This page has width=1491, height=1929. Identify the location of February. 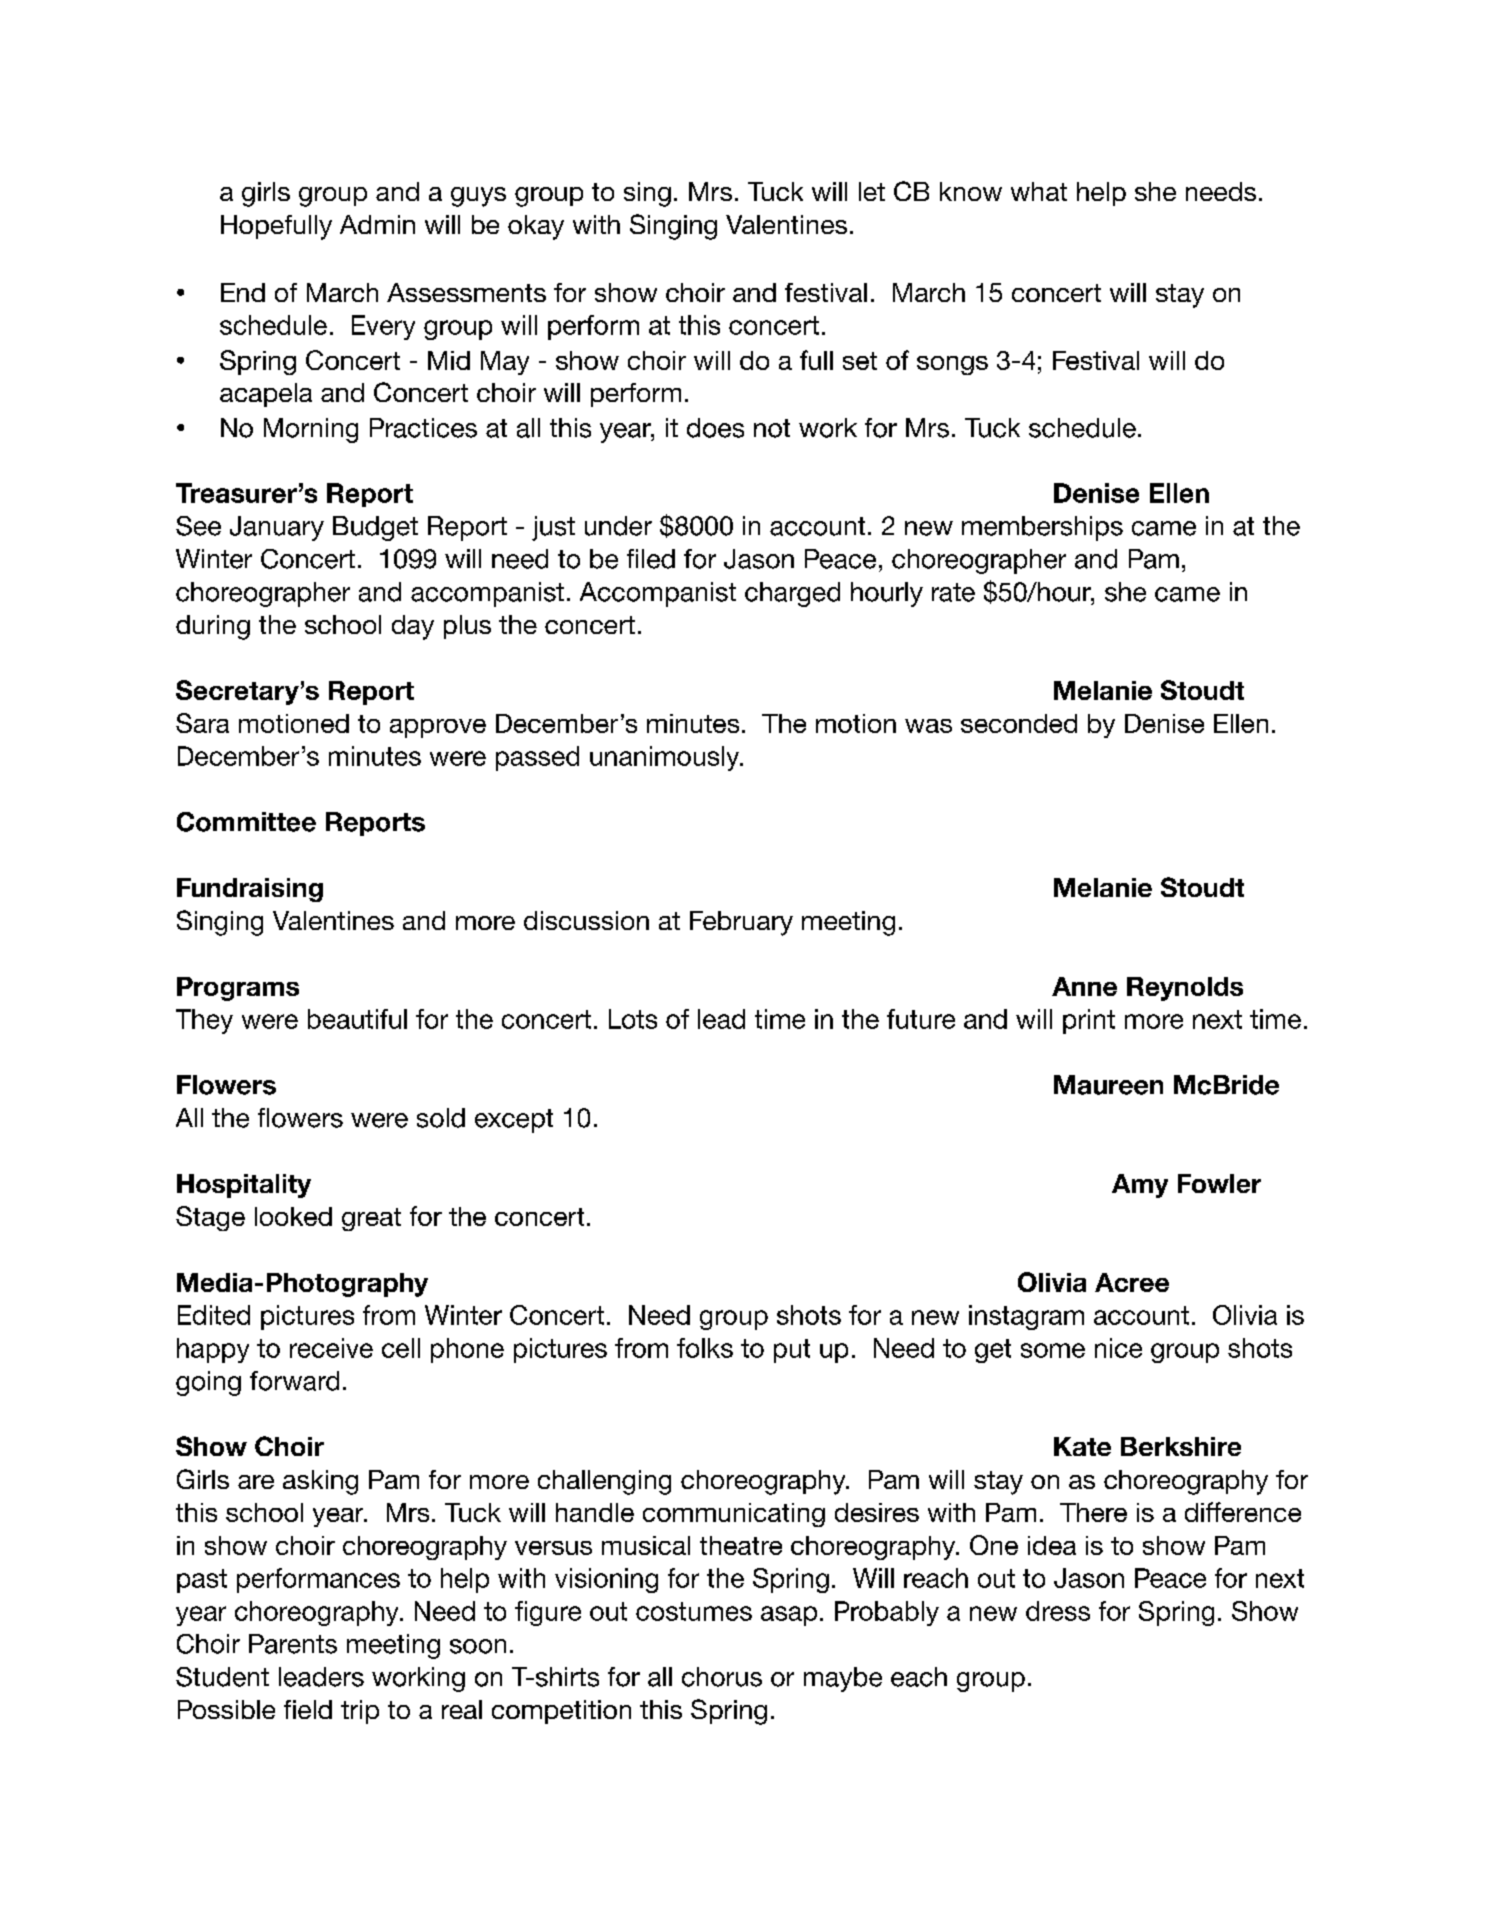
(741, 923).
